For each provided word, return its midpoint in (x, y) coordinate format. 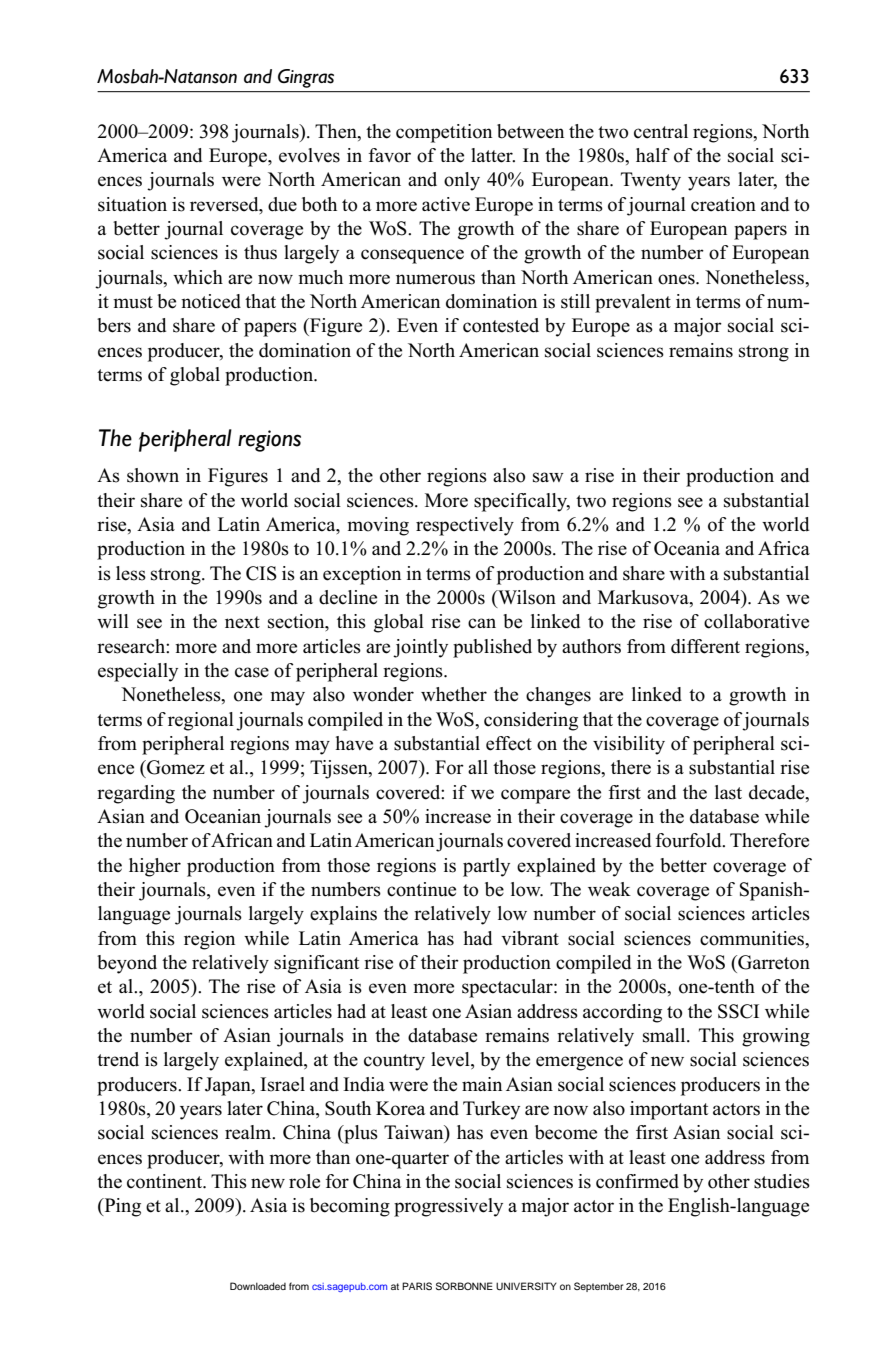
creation (723, 204)
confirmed (637, 1181)
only (462, 181)
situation (132, 204)
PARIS (417, 1286)
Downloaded (258, 1286)
